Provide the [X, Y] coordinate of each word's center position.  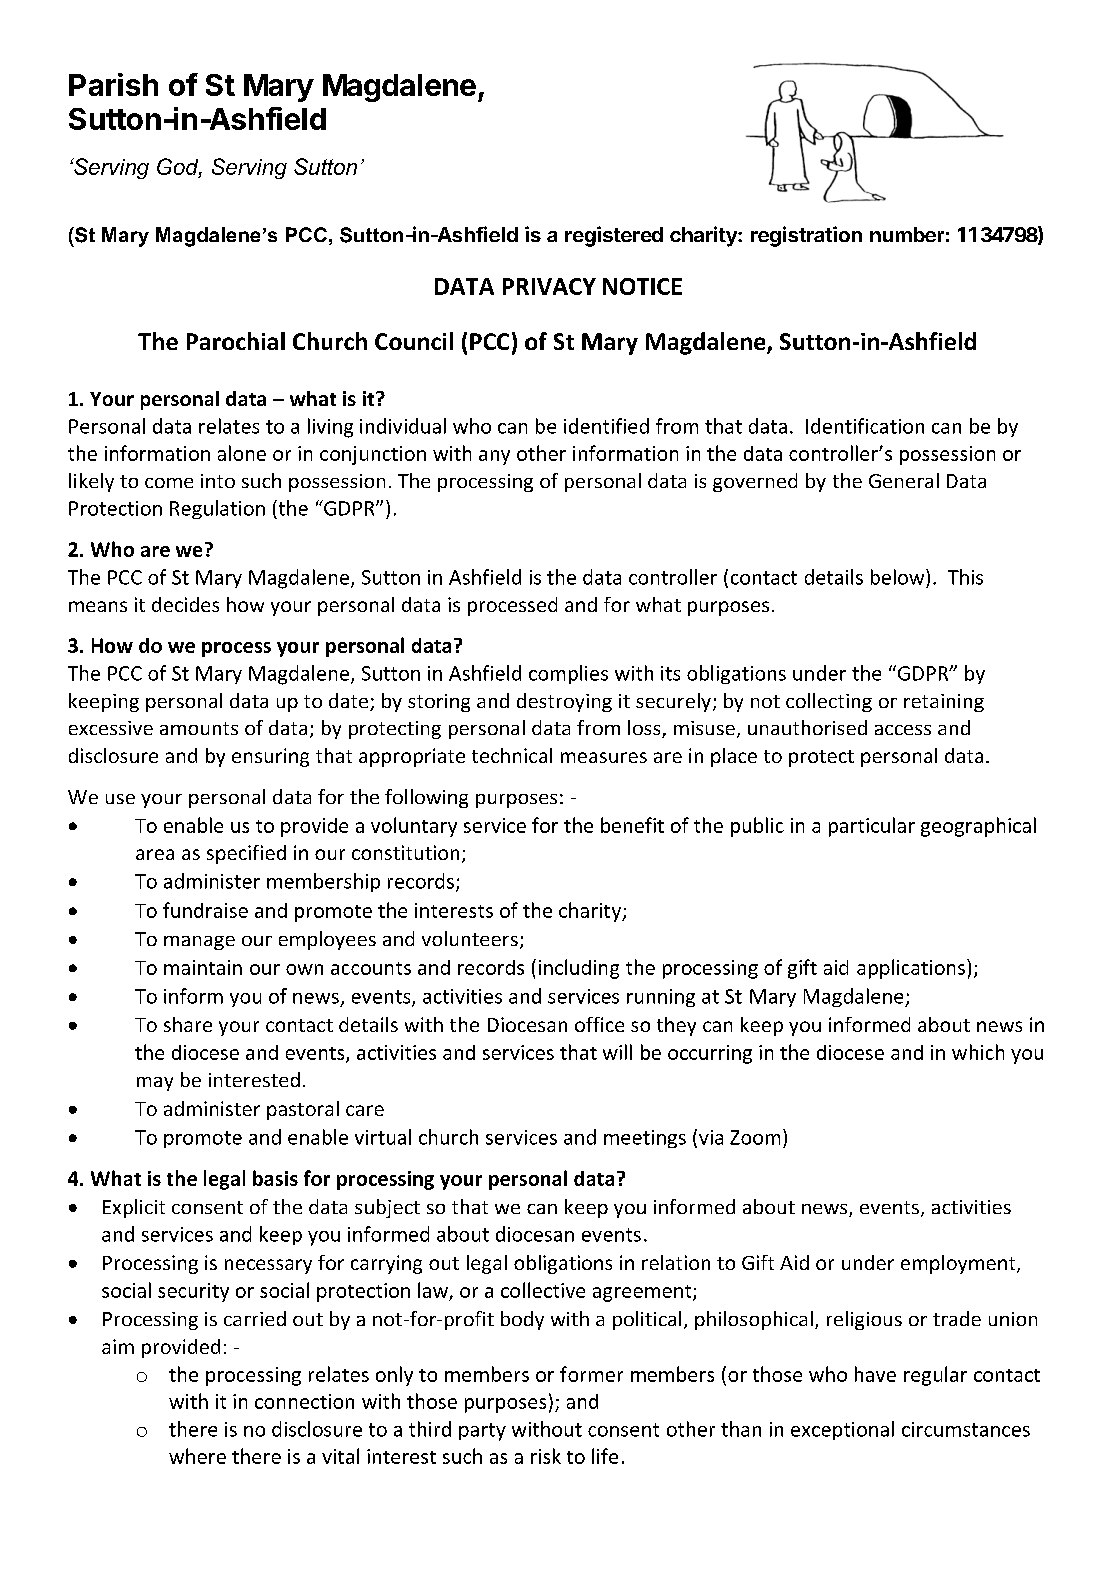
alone [242, 453]
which [978, 1052]
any [494, 457]
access [903, 730]
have [875, 1374]
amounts [199, 728]
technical [512, 755]
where [197, 1456]
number [907, 234]
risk [546, 1456]
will [617, 1052]
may [155, 1084]
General [904, 480]
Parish [113, 84]
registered [614, 236]
